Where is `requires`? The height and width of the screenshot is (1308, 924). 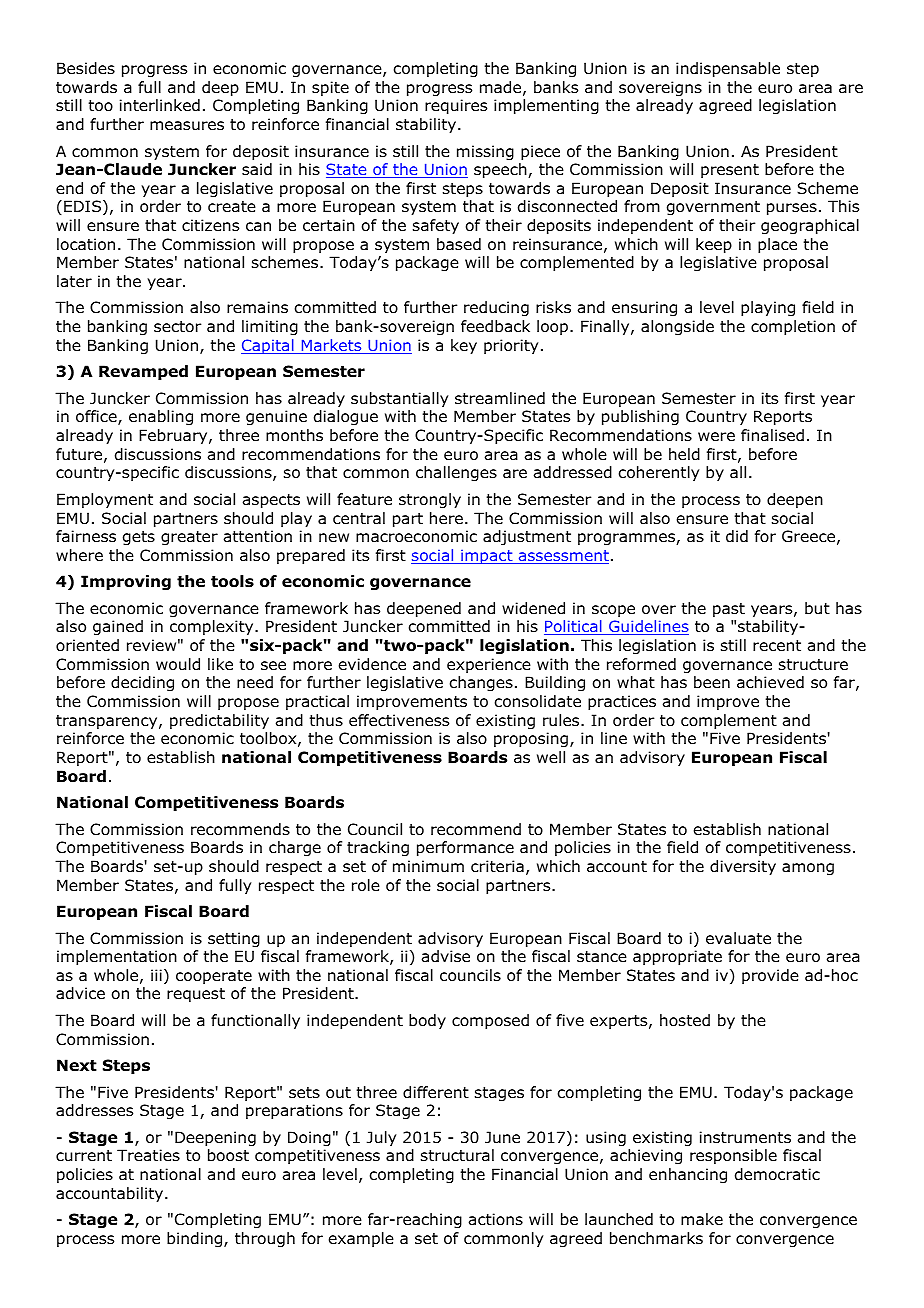
requires is located at coordinates (456, 106).
